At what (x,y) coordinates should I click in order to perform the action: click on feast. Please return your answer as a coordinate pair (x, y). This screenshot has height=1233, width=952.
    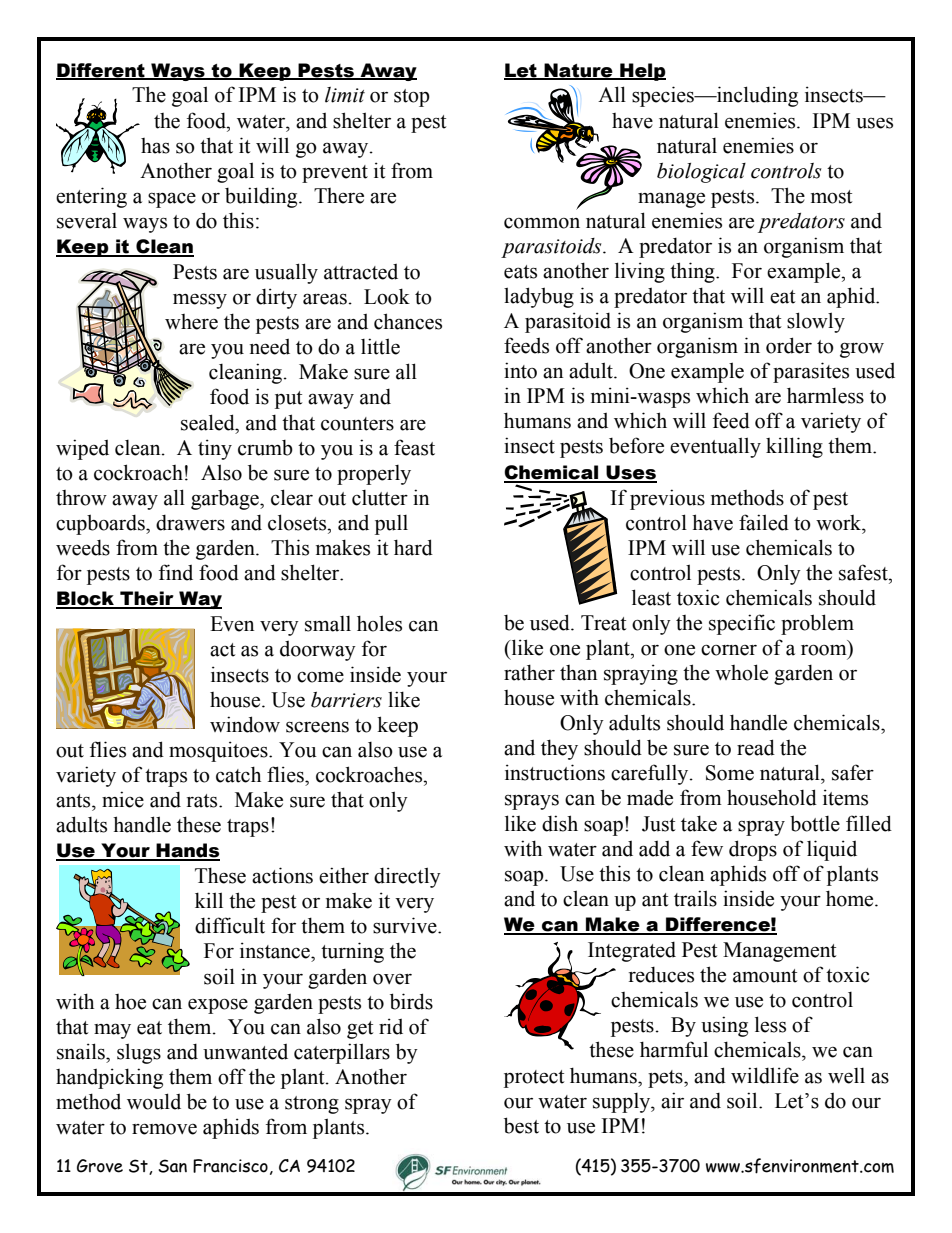
    Looking at the image, I should click on (414, 447).
